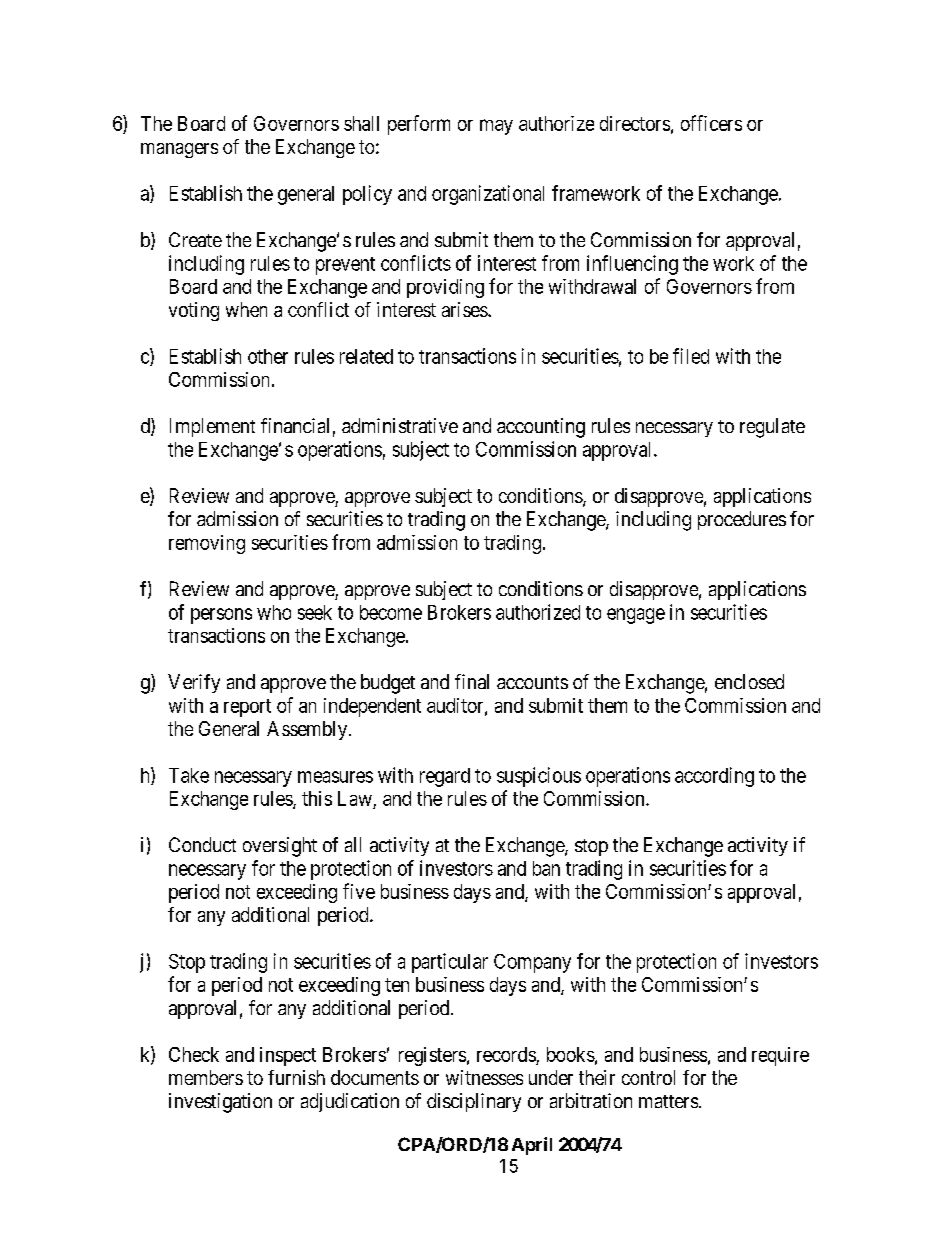 The height and width of the screenshot is (1233, 952). I want to click on procedures, so click(742, 520).
